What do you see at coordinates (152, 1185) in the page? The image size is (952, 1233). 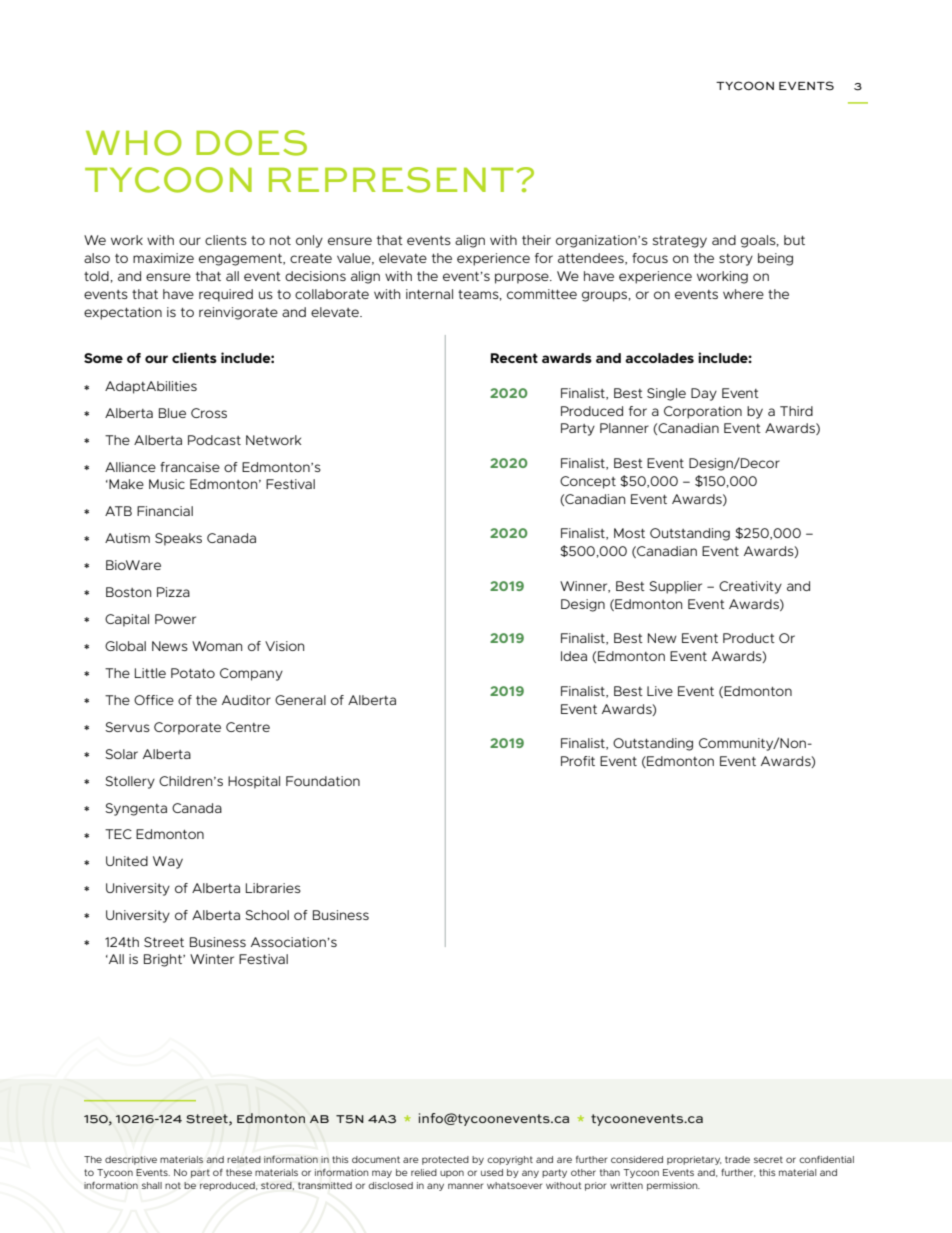 I see `shall` at bounding box center [152, 1185].
